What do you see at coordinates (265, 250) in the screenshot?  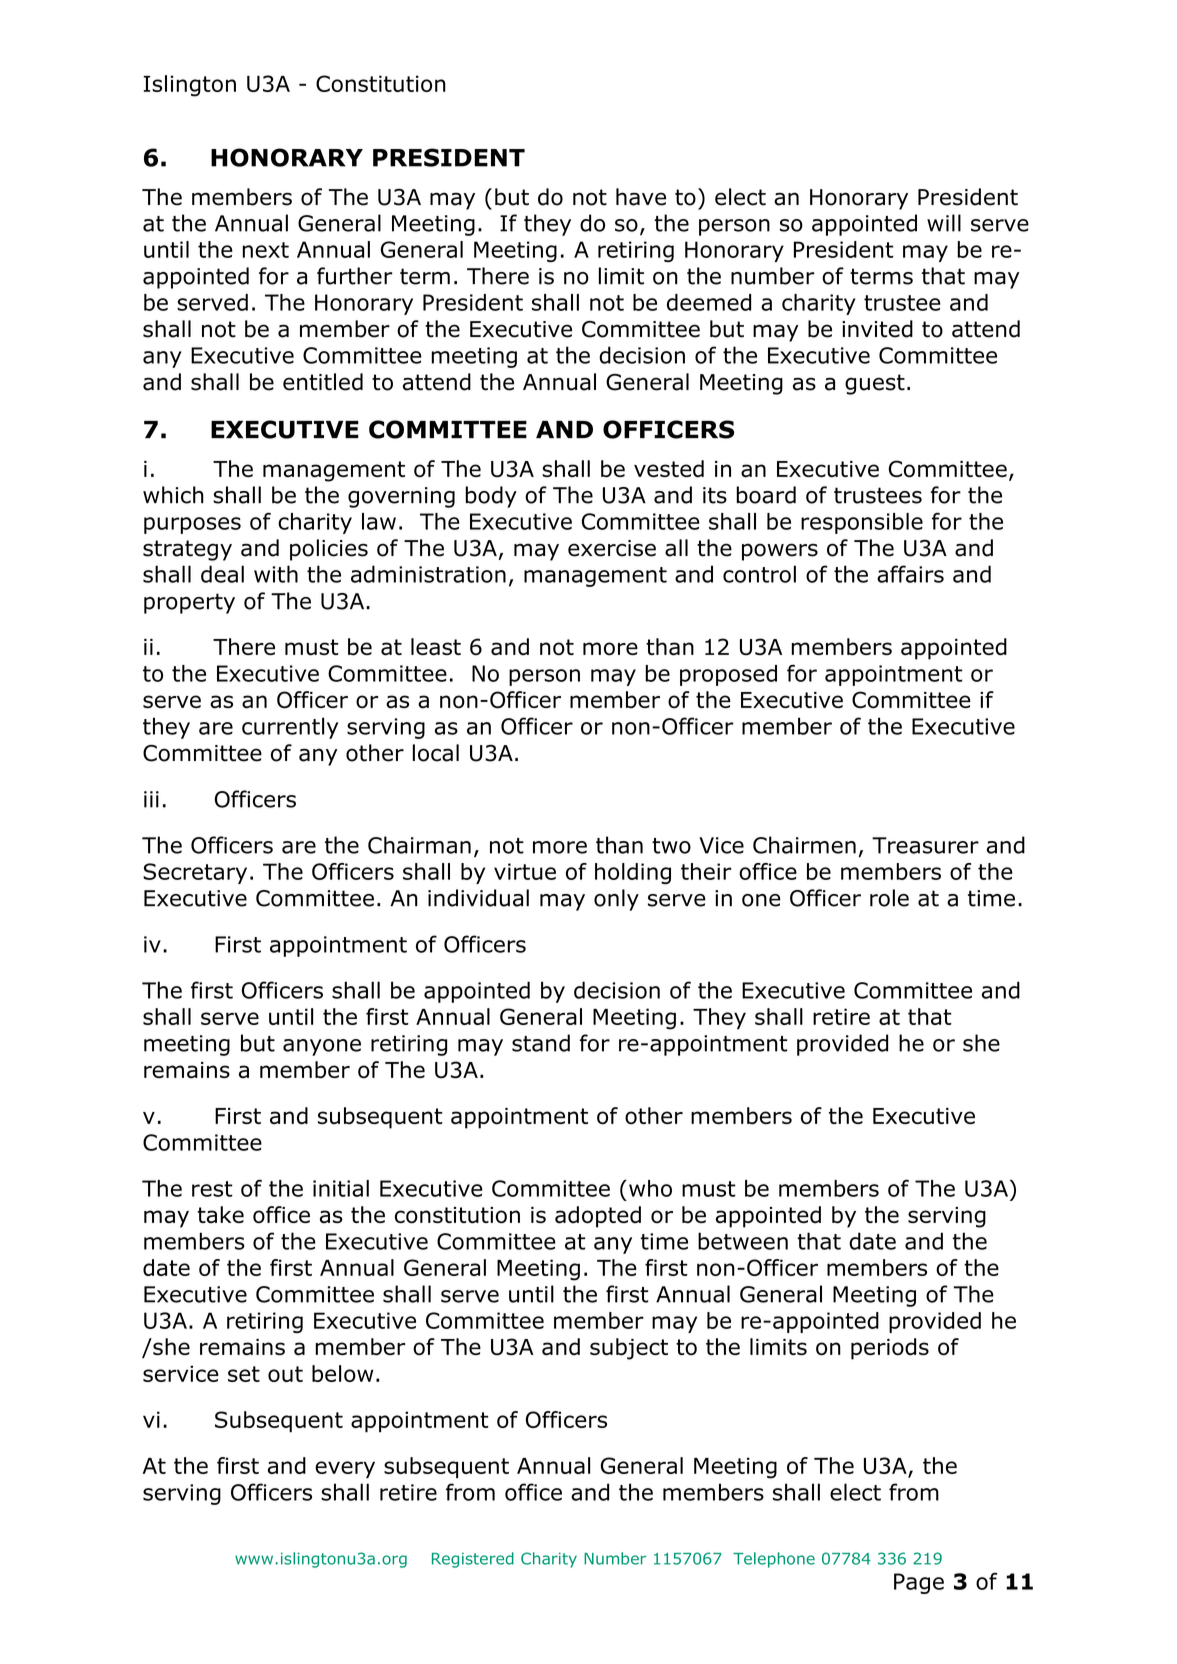 I see `next` at bounding box center [265, 250].
